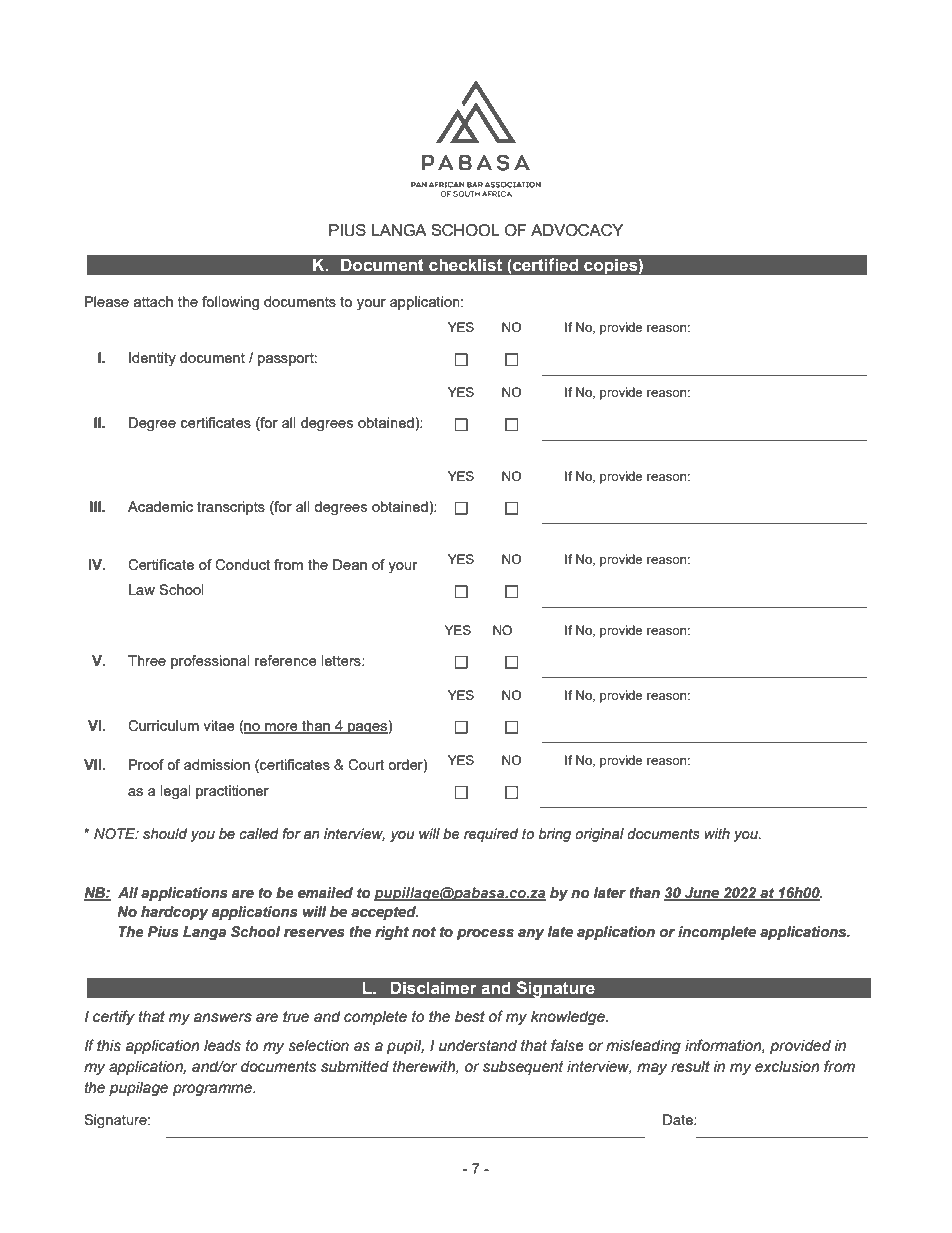  Describe the element at coordinates (577, 230) in the page. I see `ADVOCACY` at that location.
